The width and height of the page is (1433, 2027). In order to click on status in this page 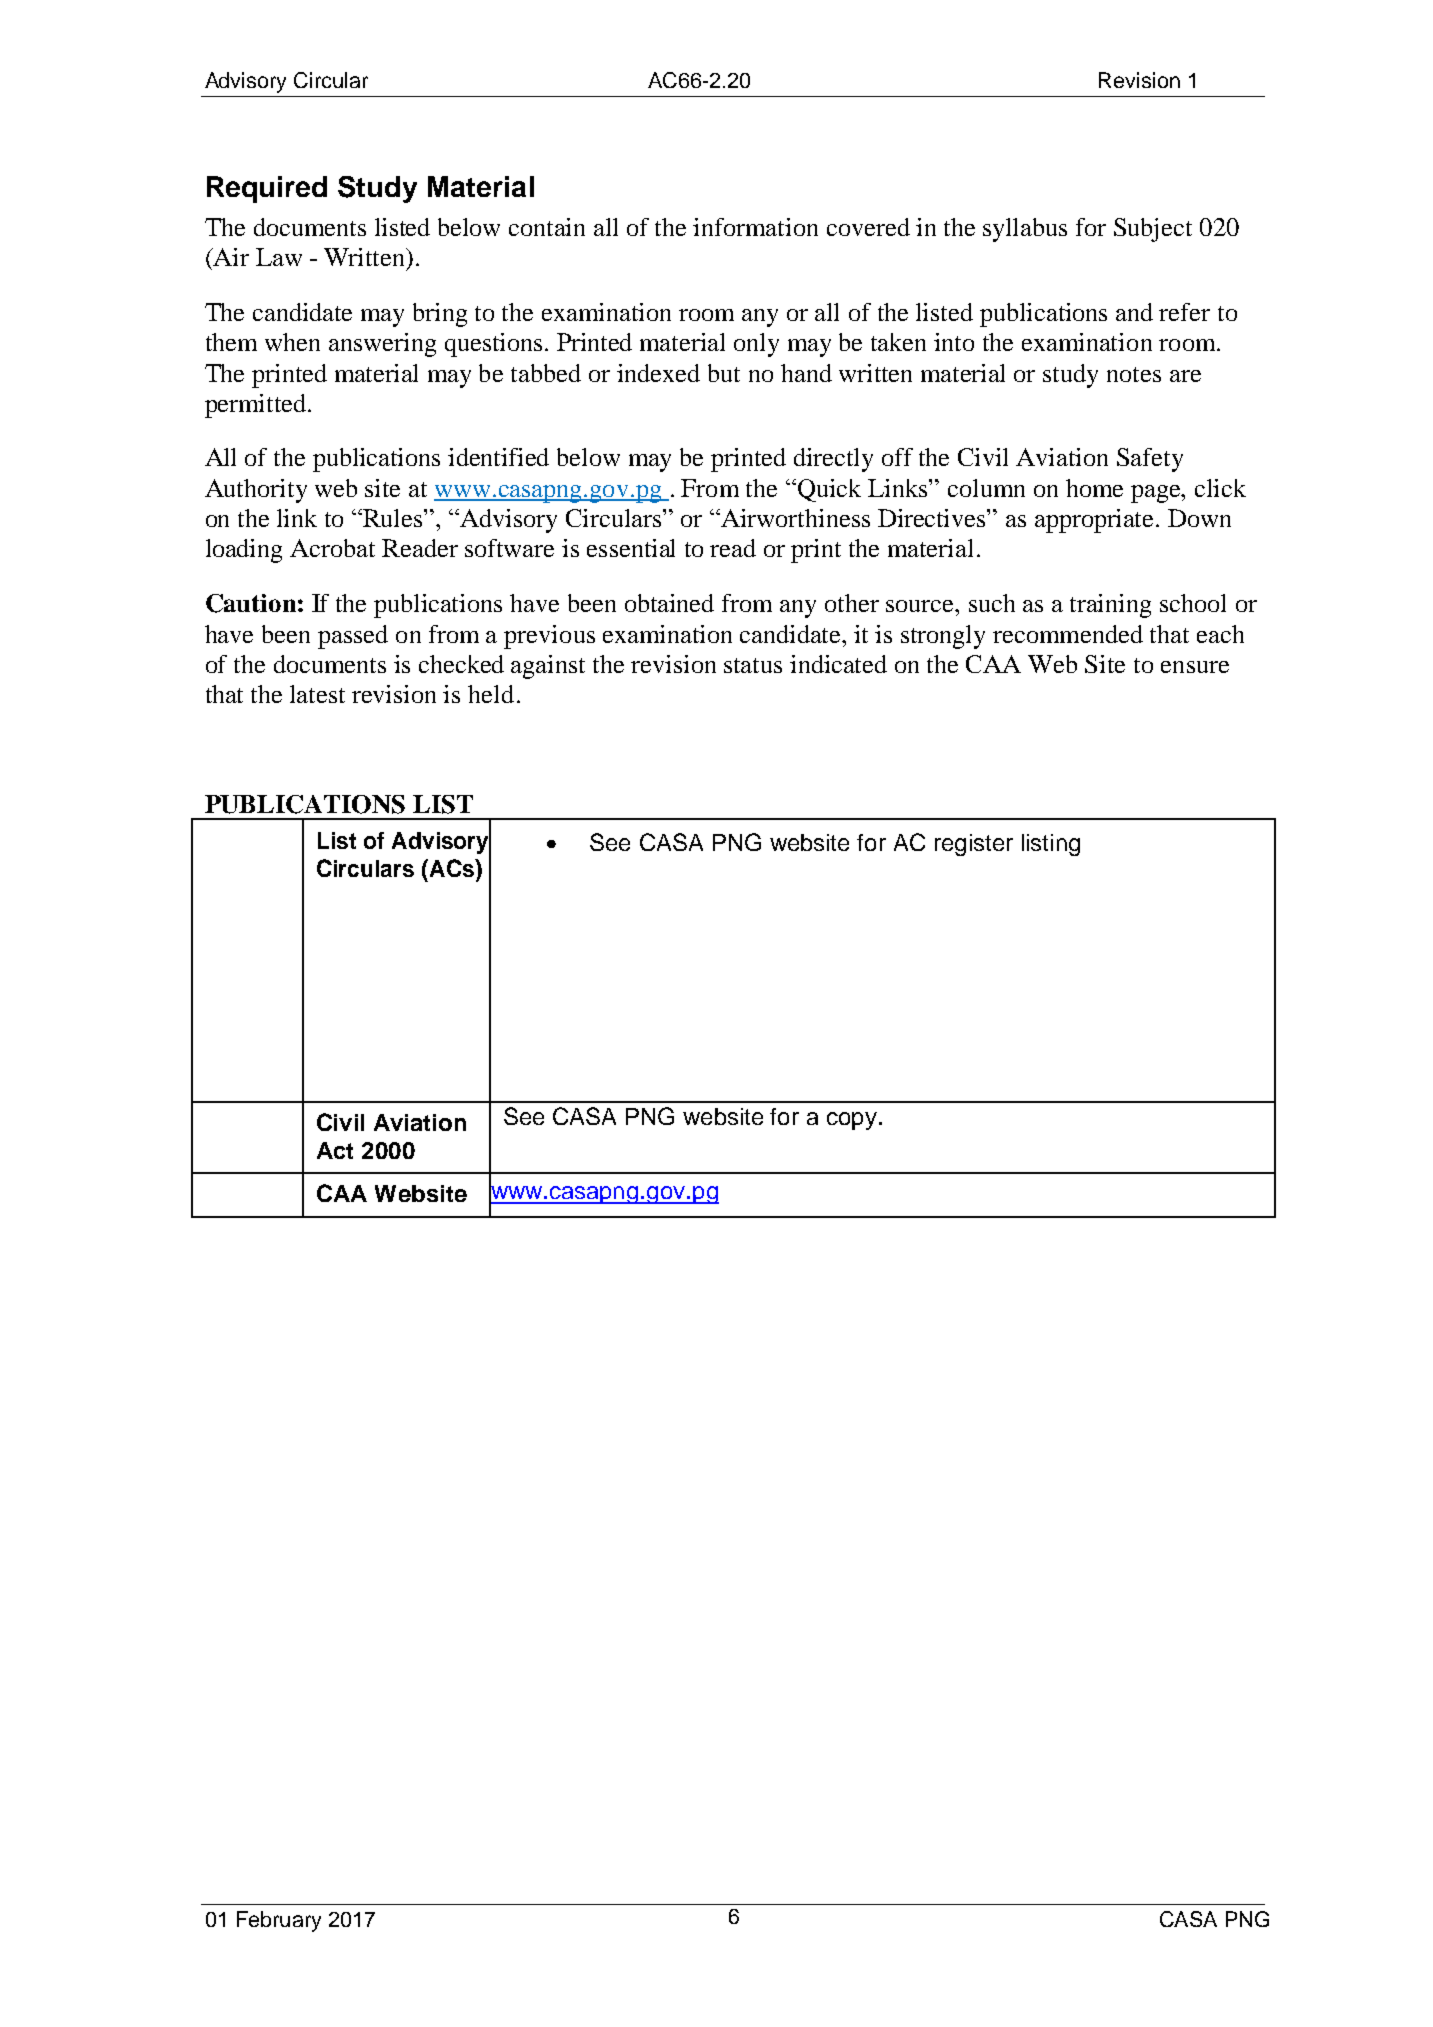, I will do `click(753, 665)`.
